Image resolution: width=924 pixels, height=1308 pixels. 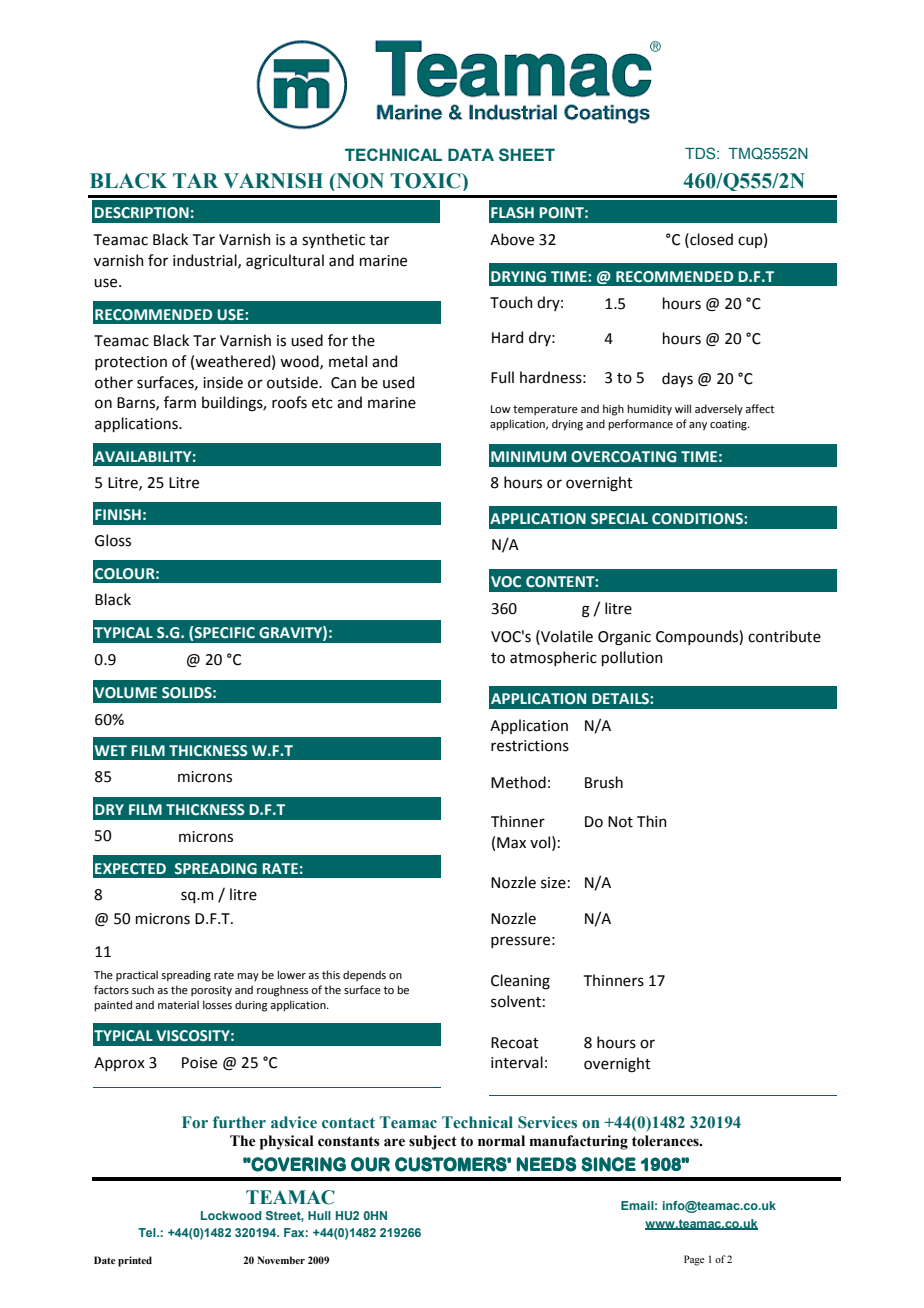 I want to click on TOXIC, so click(x=426, y=181).
